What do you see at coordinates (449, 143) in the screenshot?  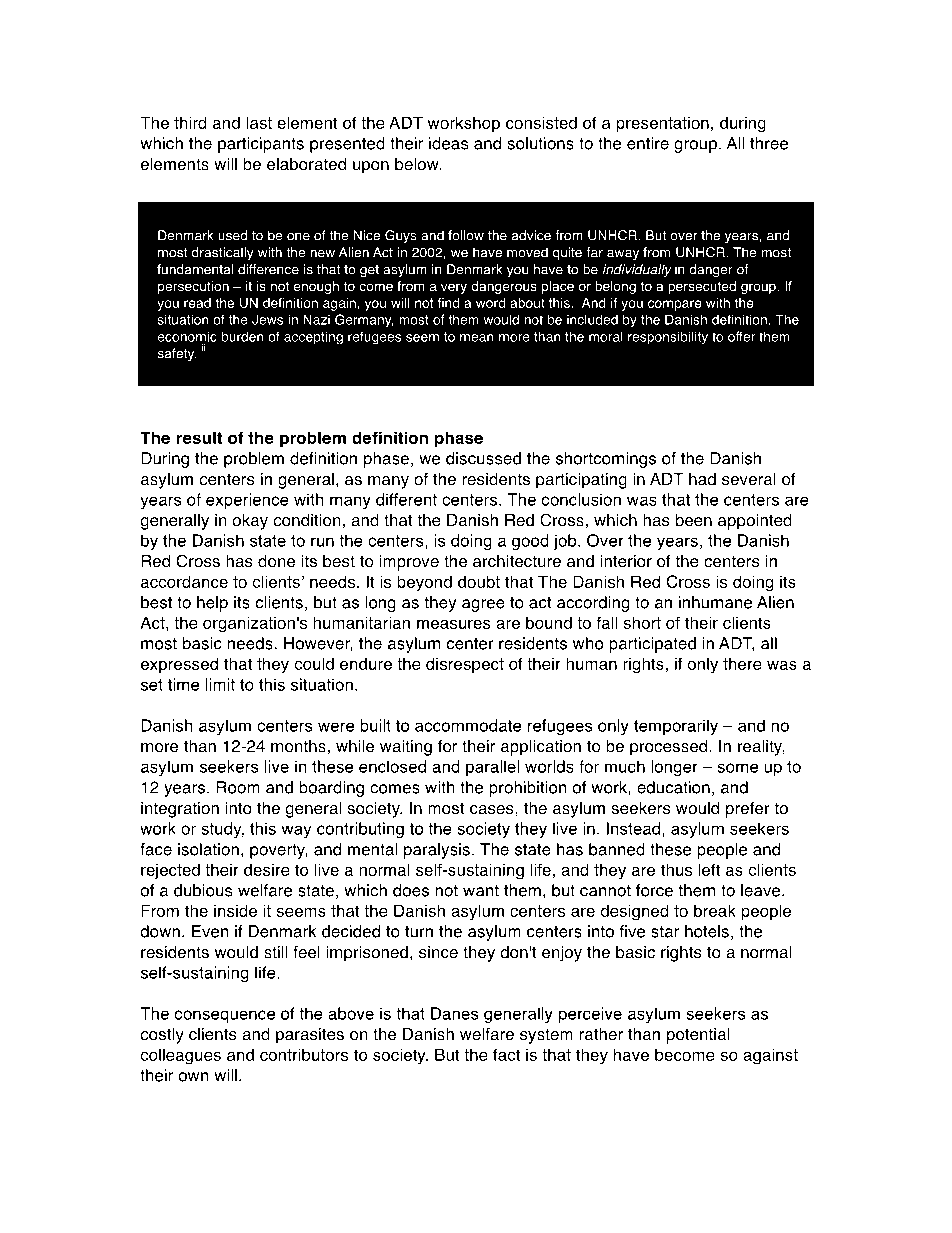 I see `ideas` at bounding box center [449, 143].
